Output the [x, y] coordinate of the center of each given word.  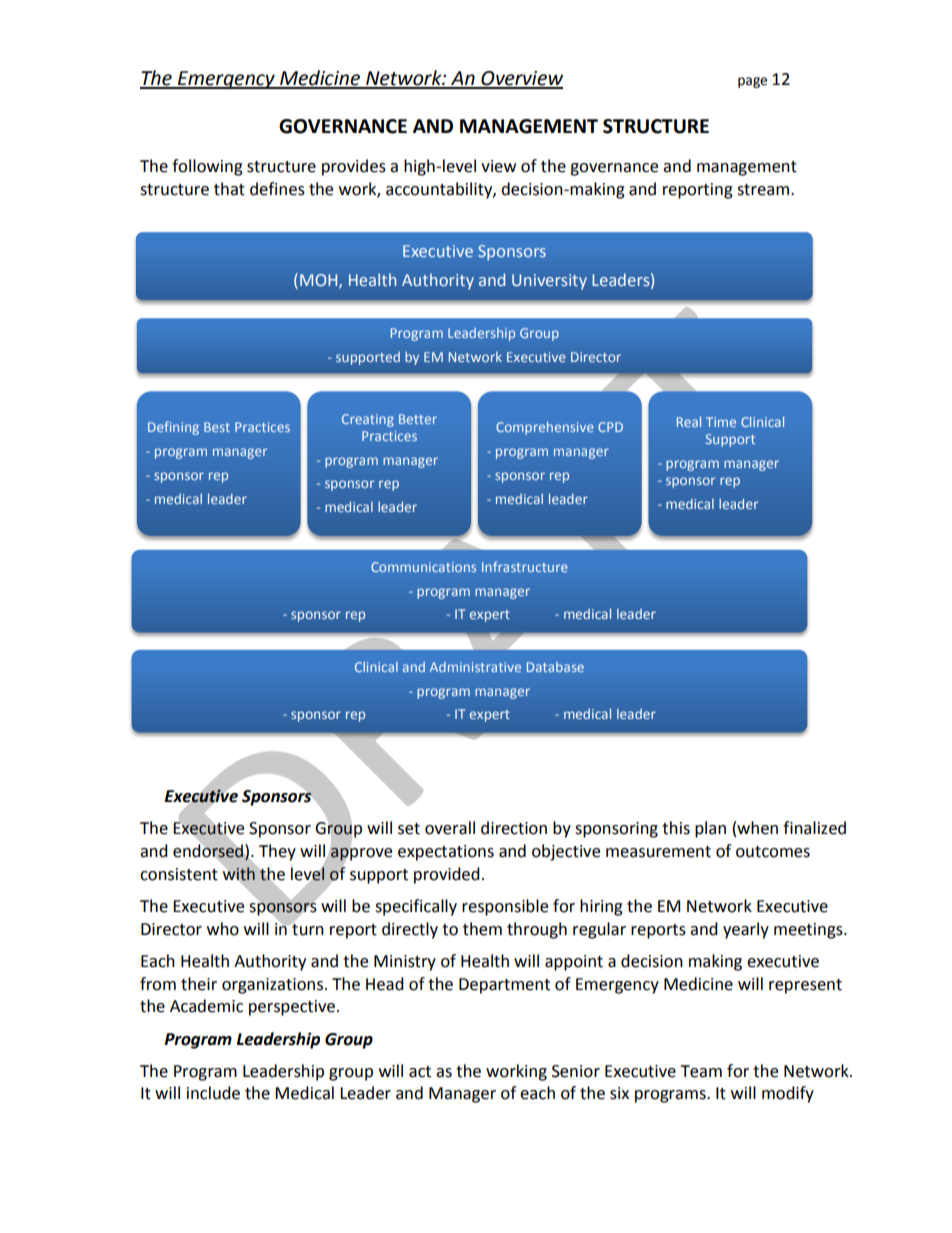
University [549, 282]
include [213, 1093]
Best [217, 427]
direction [514, 828]
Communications [423, 567]
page [752, 82]
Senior [576, 1071]
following [207, 167]
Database [555, 667]
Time [721, 422]
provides [354, 167]
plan [710, 829]
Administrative [475, 667]
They [277, 852]
